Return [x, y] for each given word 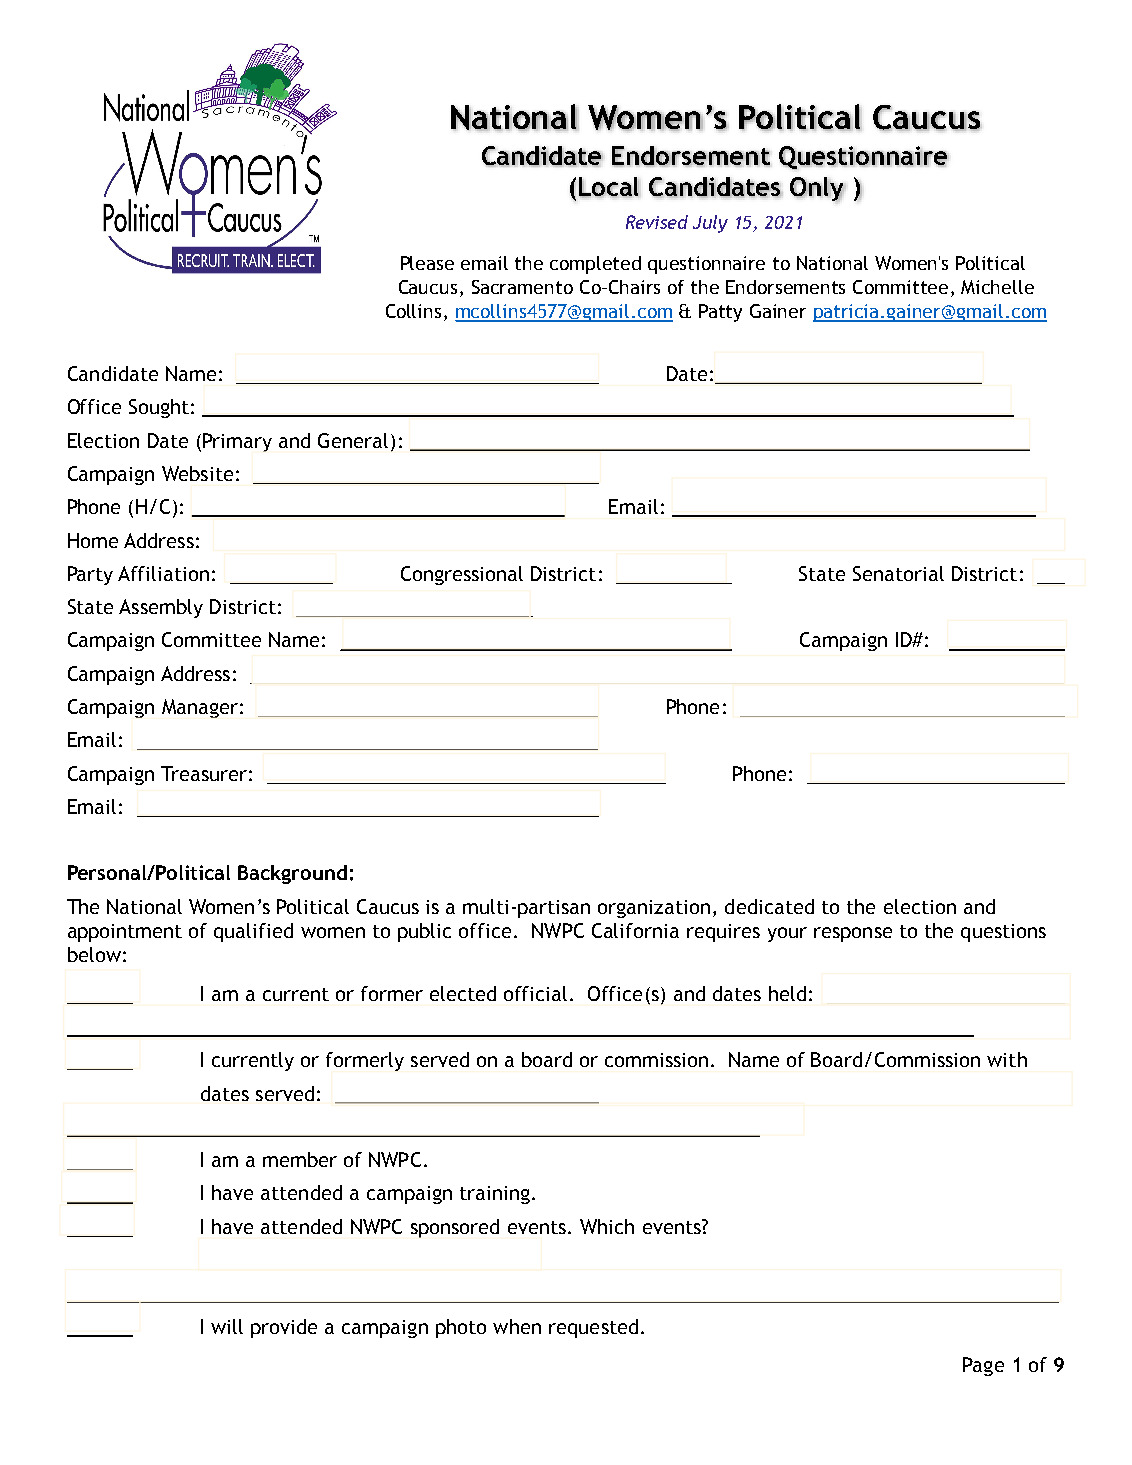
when [517, 1326]
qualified [253, 932]
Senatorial [898, 573]
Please [427, 263]
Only [818, 189]
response [853, 934]
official [535, 993]
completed [595, 265]
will [227, 1326]
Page [983, 1366]
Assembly [161, 608]
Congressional [462, 575]
